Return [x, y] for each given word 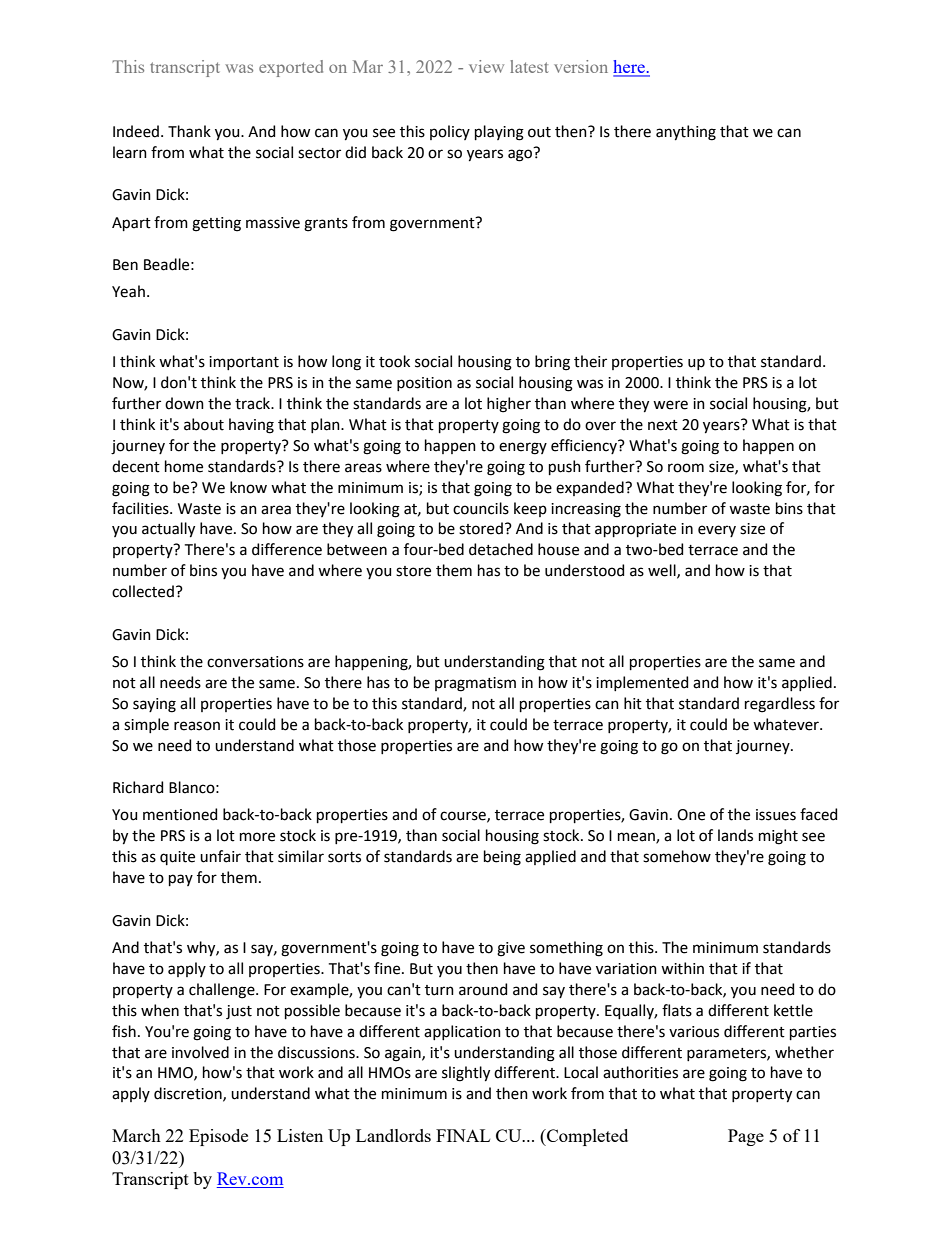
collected [143, 591]
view [486, 66]
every [717, 531]
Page [746, 1137]
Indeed [137, 131]
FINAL [463, 1135]
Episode [218, 1137]
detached [501, 549]
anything [686, 133]
